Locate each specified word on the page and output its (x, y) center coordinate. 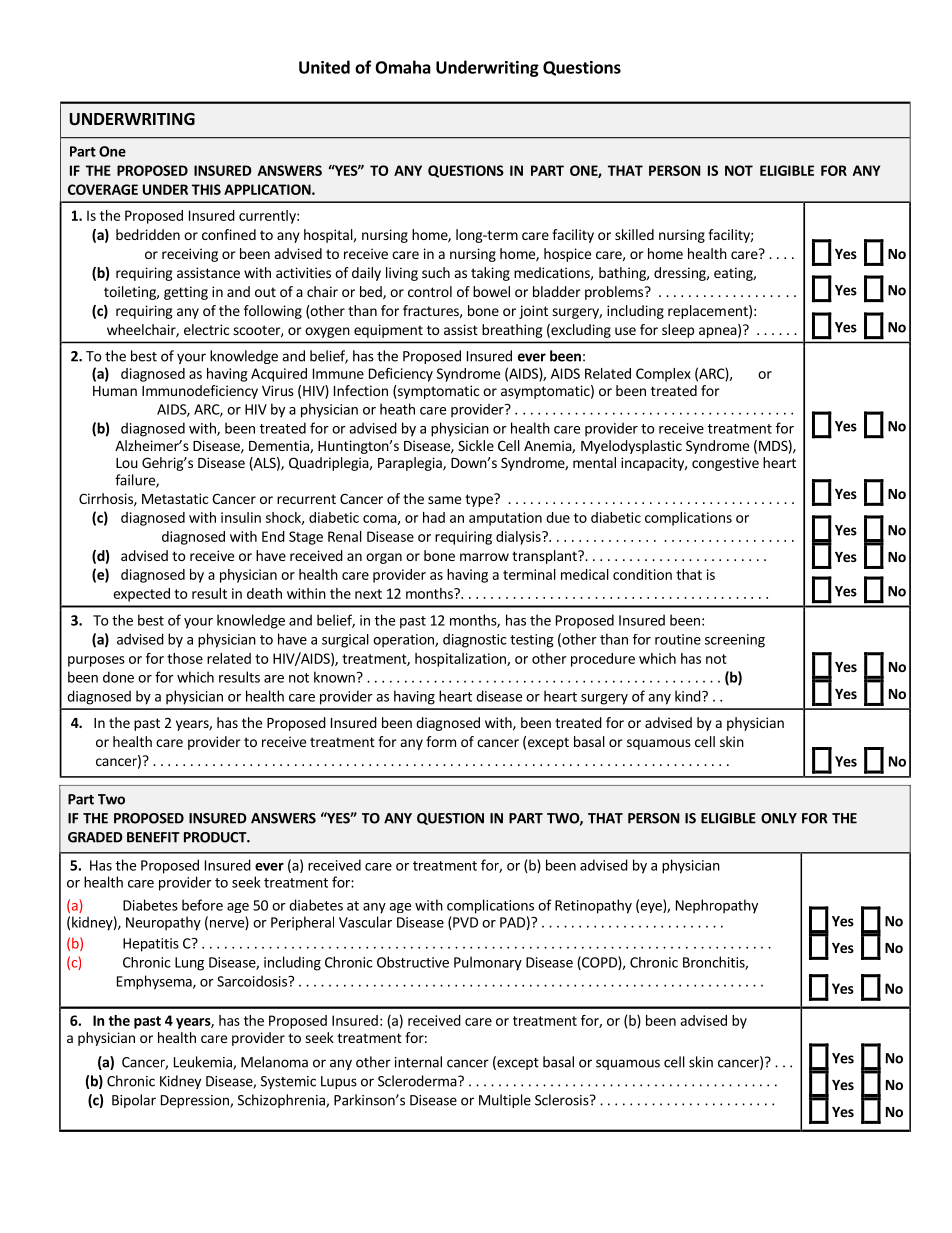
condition (642, 574)
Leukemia (204, 1063)
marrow (484, 557)
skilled (634, 234)
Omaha (403, 67)
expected (141, 595)
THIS (206, 189)
